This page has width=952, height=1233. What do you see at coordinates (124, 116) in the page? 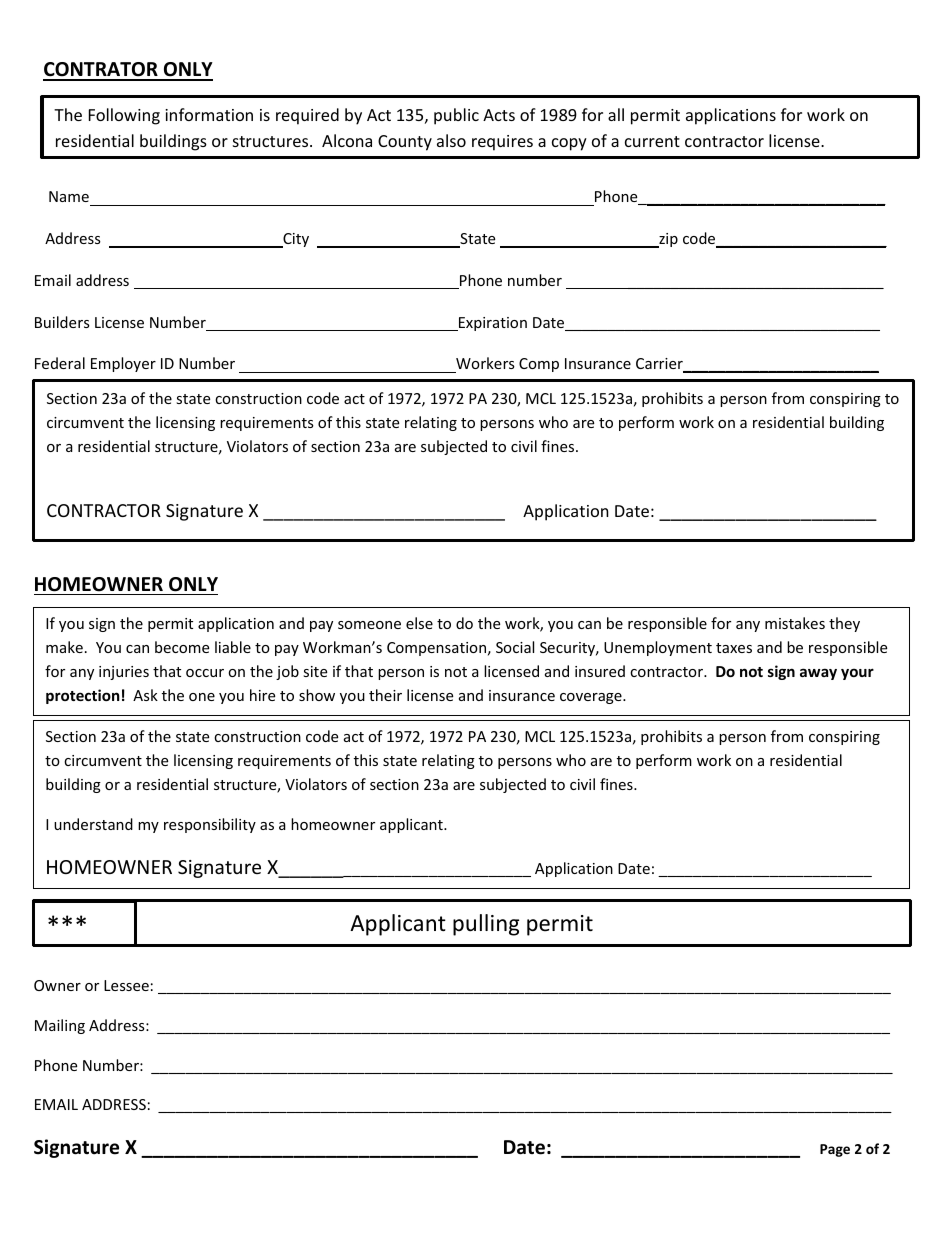
I see `Following` at bounding box center [124, 116].
